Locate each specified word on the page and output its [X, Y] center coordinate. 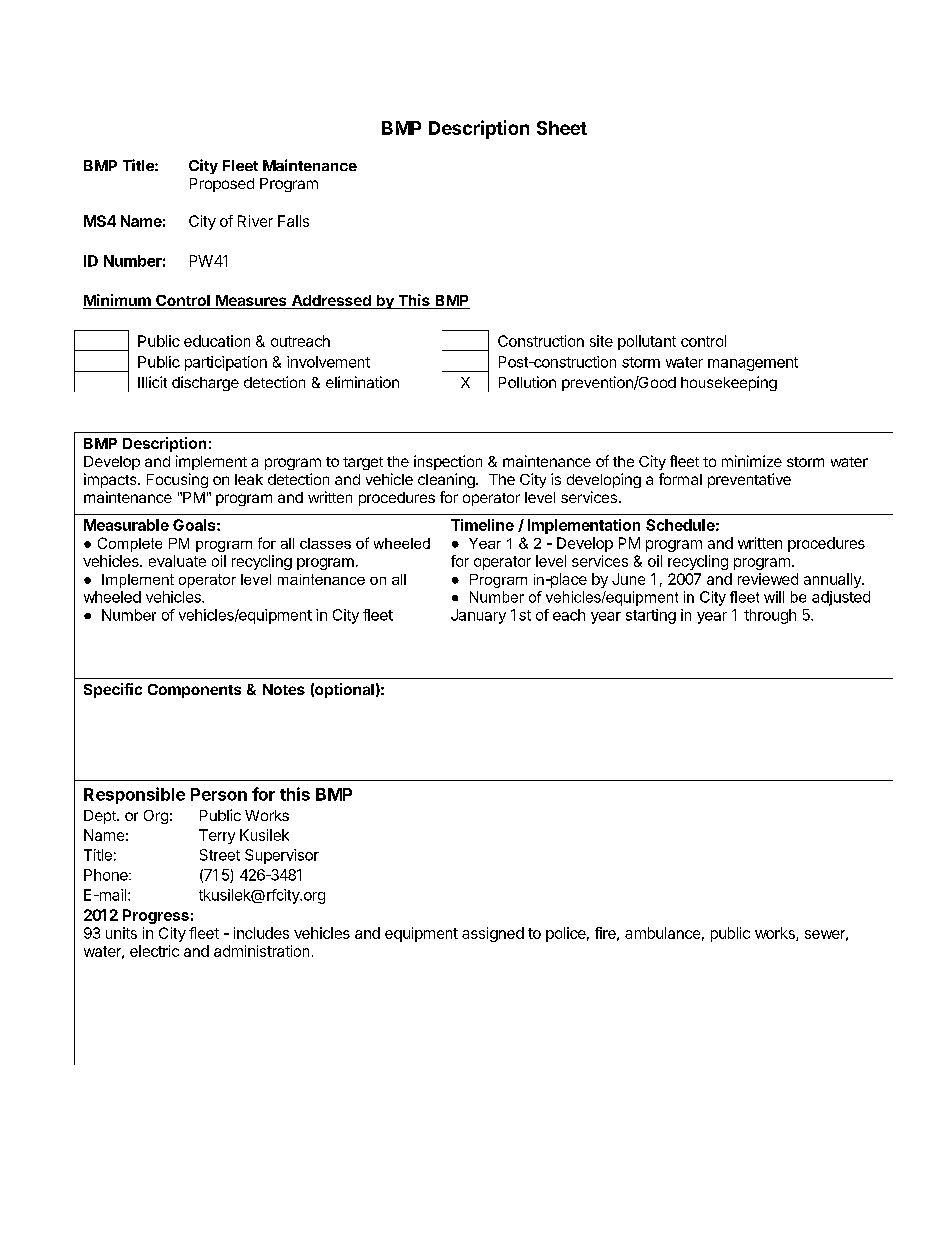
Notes [284, 689]
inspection [448, 462]
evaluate [177, 561]
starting [651, 616]
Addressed [331, 302]
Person [219, 794]
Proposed [222, 185]
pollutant [647, 342]
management [753, 364]
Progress [156, 916]
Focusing [177, 480]
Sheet [562, 128]
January [478, 616]
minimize [752, 461]
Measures [251, 302]
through [770, 616]
